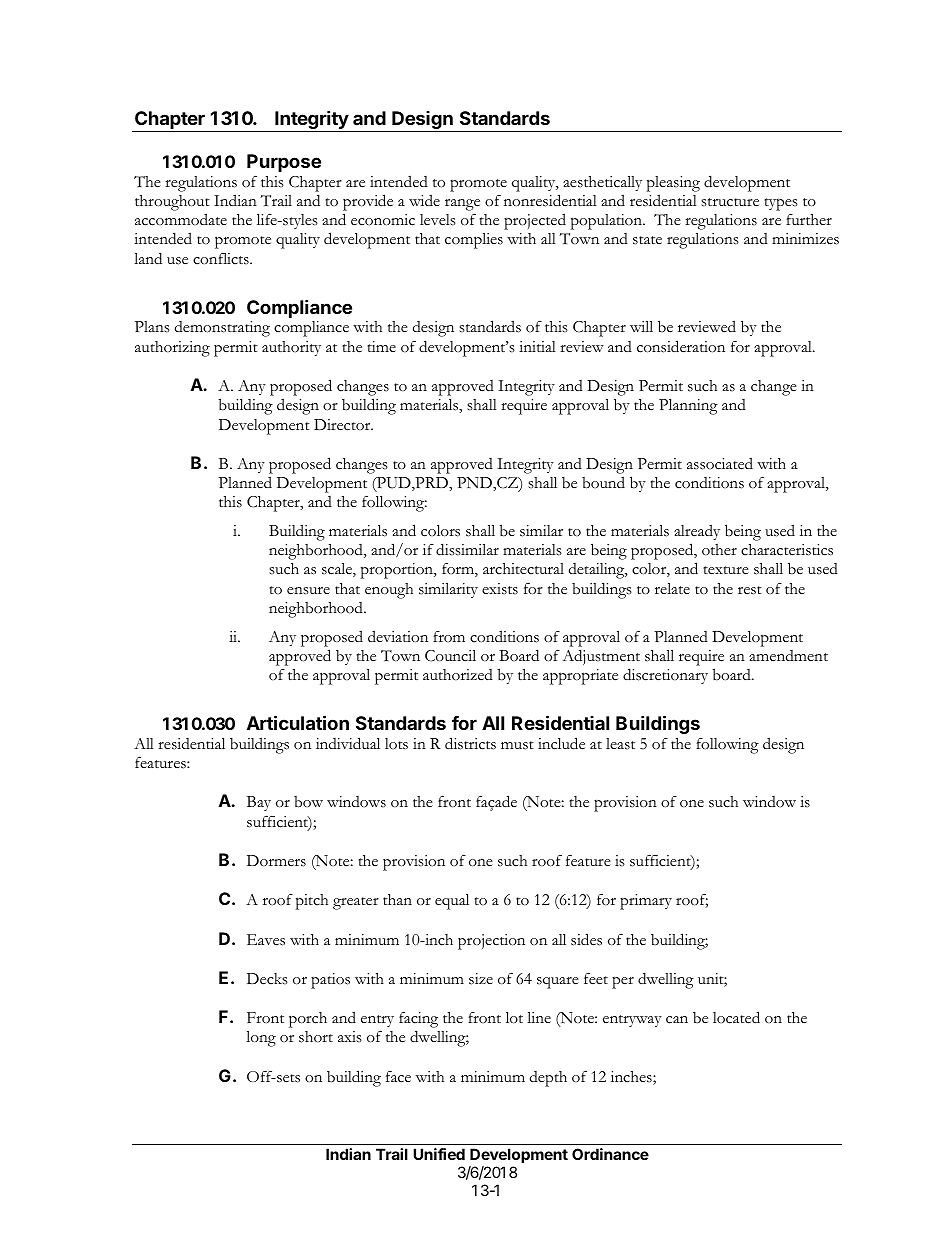  Describe the element at coordinates (688, 407) in the screenshot. I see `Planning` at that location.
